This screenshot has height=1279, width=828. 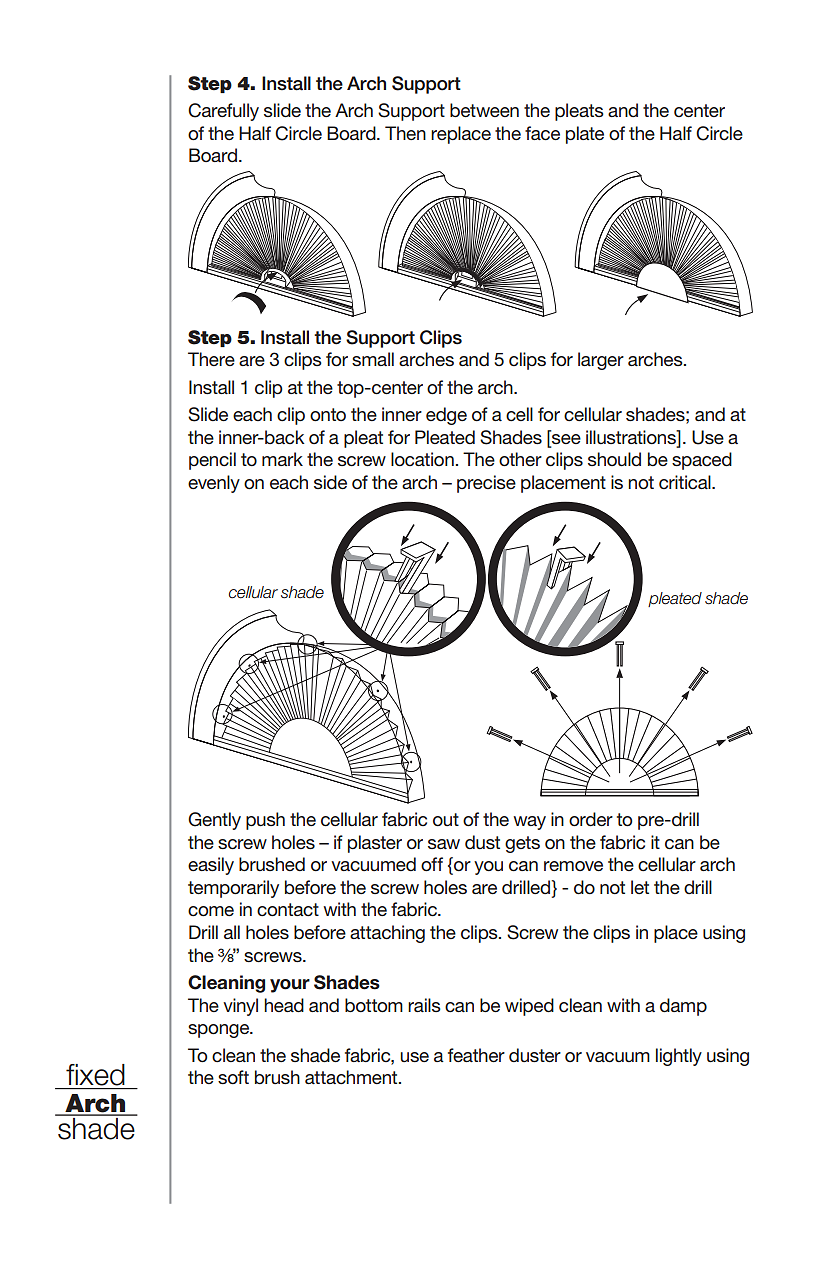 What do you see at coordinates (405, 133) in the screenshot?
I see `Then` at bounding box center [405, 133].
